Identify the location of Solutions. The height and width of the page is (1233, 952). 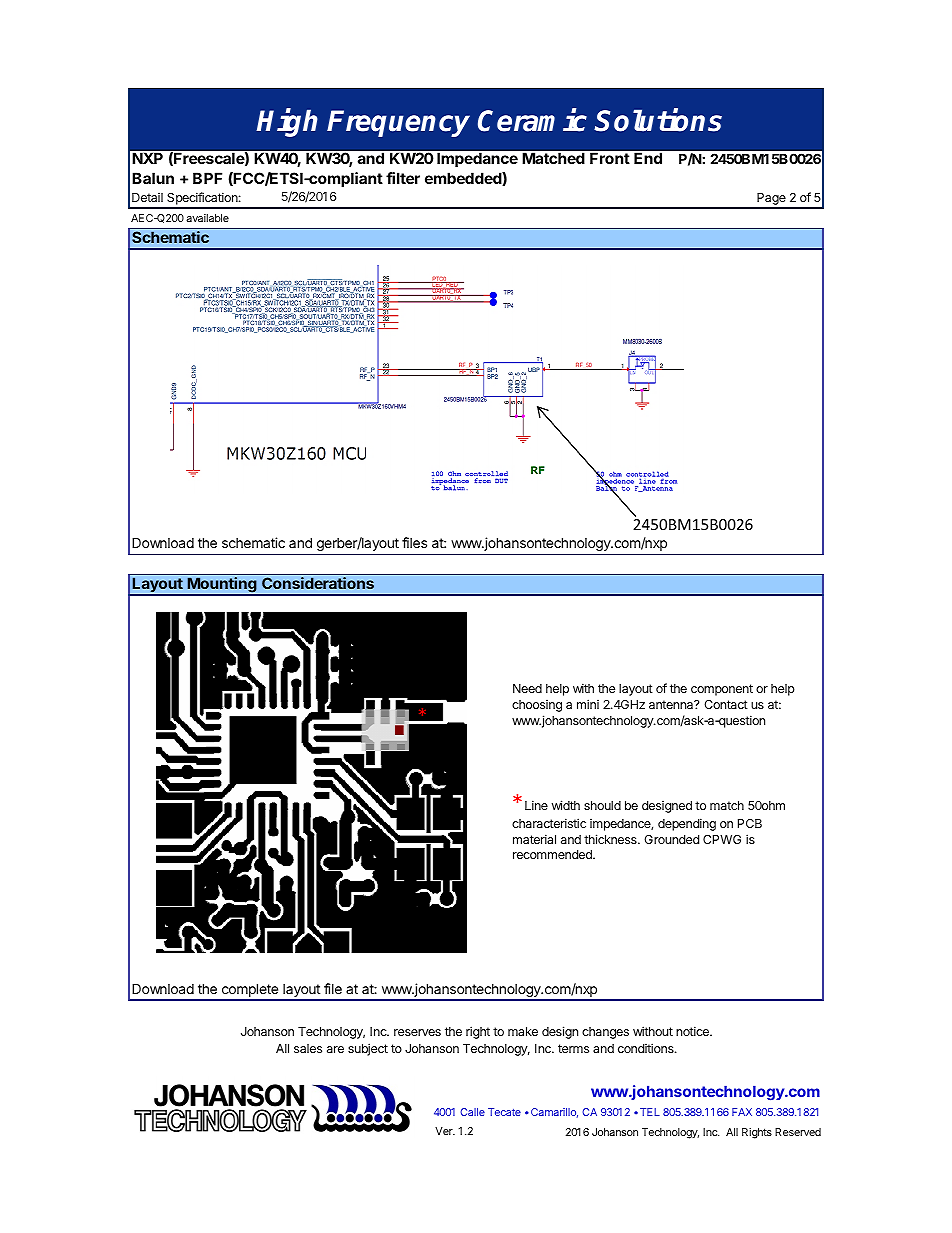
(658, 120).
